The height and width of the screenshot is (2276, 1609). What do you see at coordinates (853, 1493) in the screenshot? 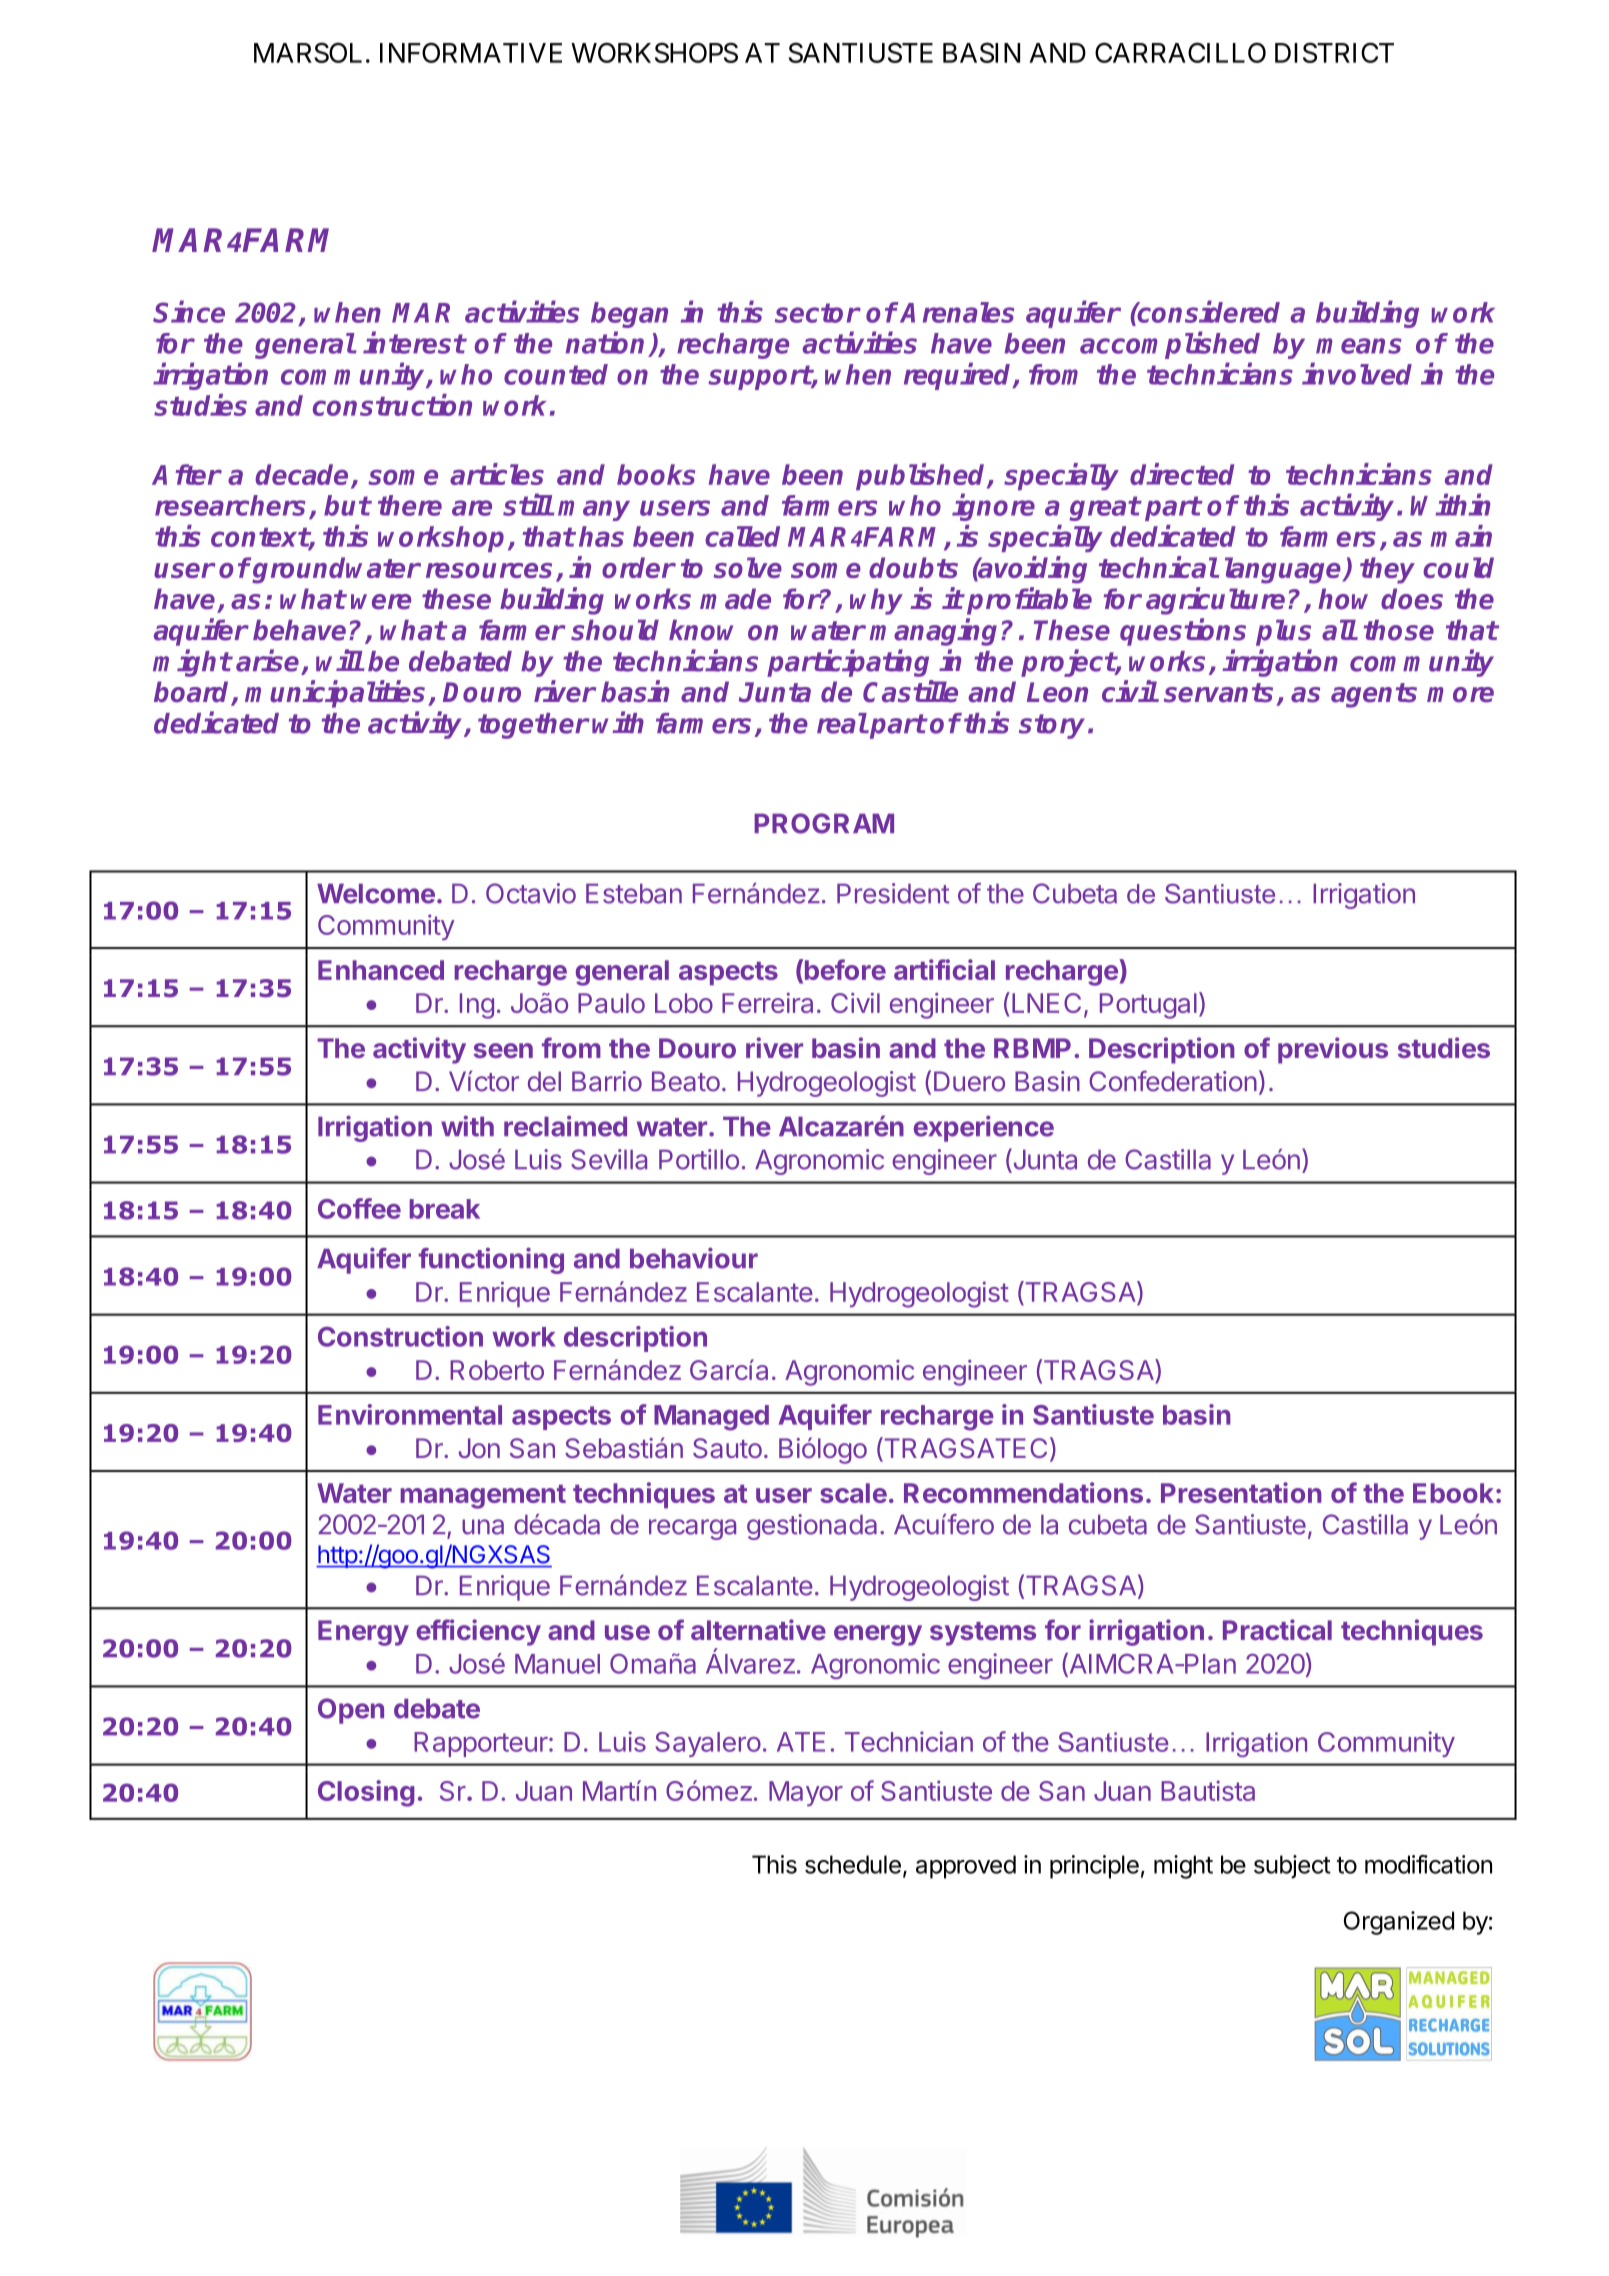
I see `scale` at bounding box center [853, 1493].
